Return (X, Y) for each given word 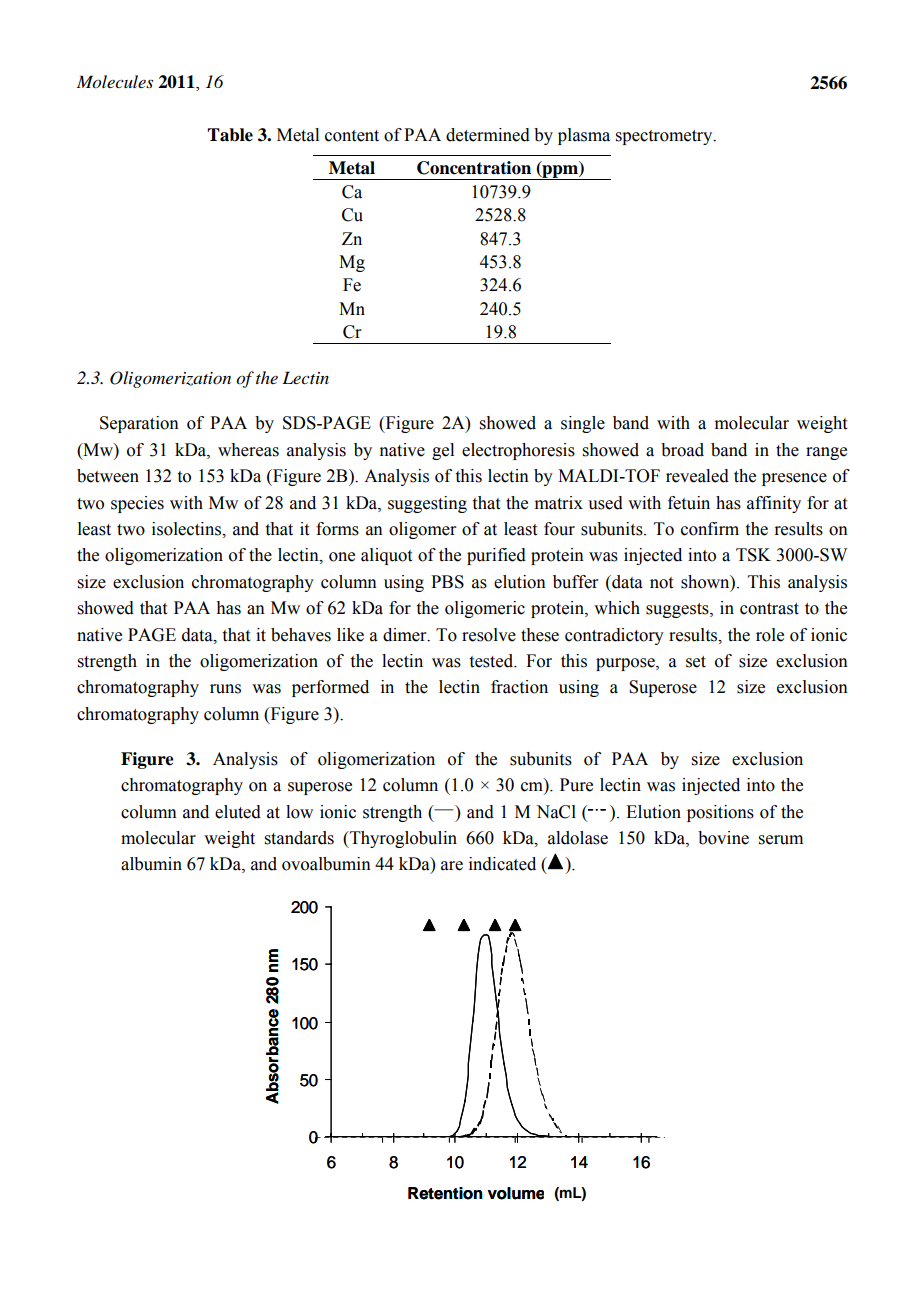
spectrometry (665, 137)
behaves (301, 635)
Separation (139, 424)
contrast (769, 609)
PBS (447, 582)
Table (230, 135)
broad (682, 450)
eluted (238, 812)
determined (488, 135)
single (583, 424)
